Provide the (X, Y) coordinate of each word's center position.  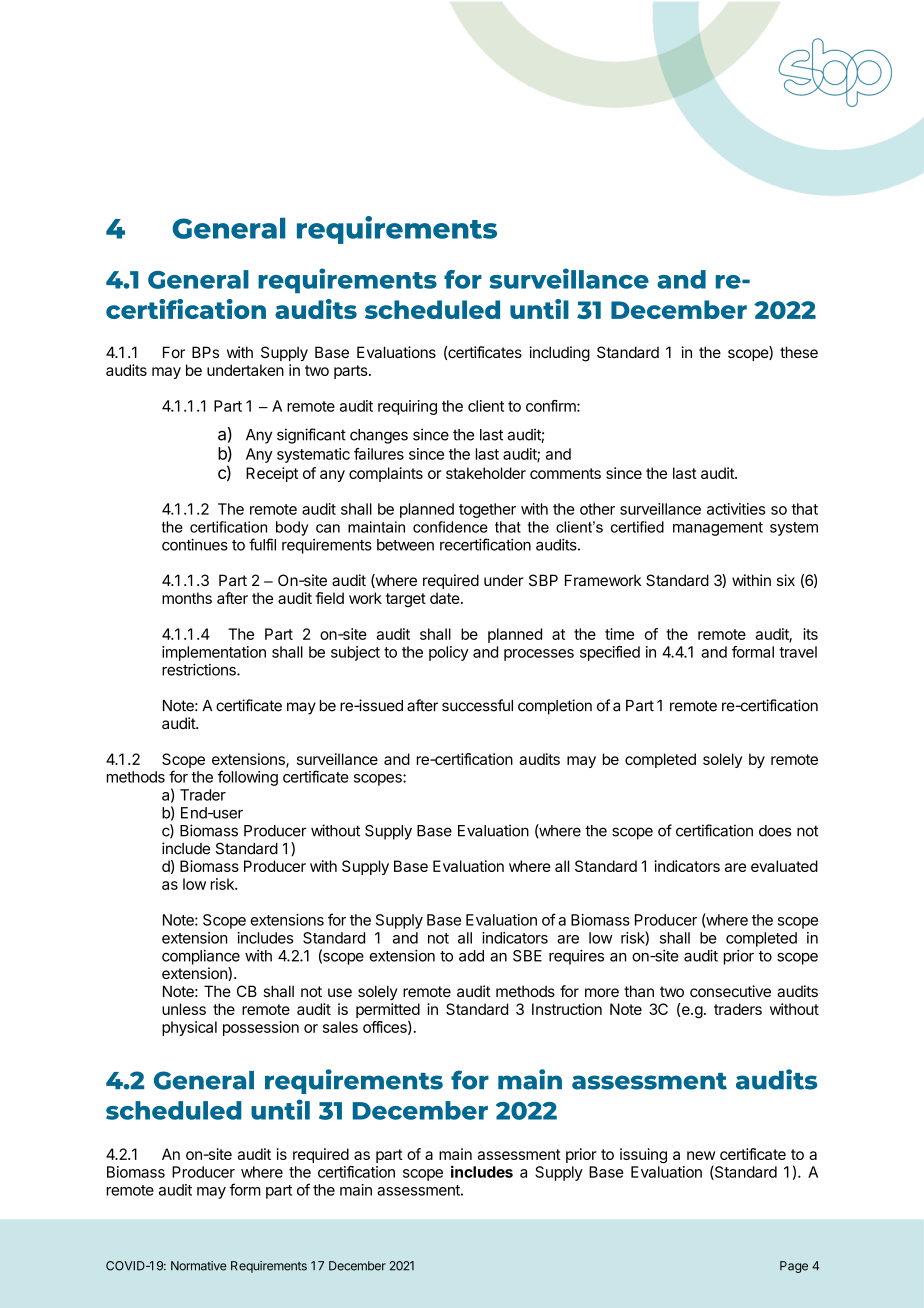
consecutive (730, 991)
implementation (214, 653)
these (799, 352)
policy (449, 653)
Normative (199, 1266)
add (471, 956)
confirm (552, 406)
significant (311, 436)
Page (794, 1267)
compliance (201, 957)
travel (798, 652)
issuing (643, 1155)
